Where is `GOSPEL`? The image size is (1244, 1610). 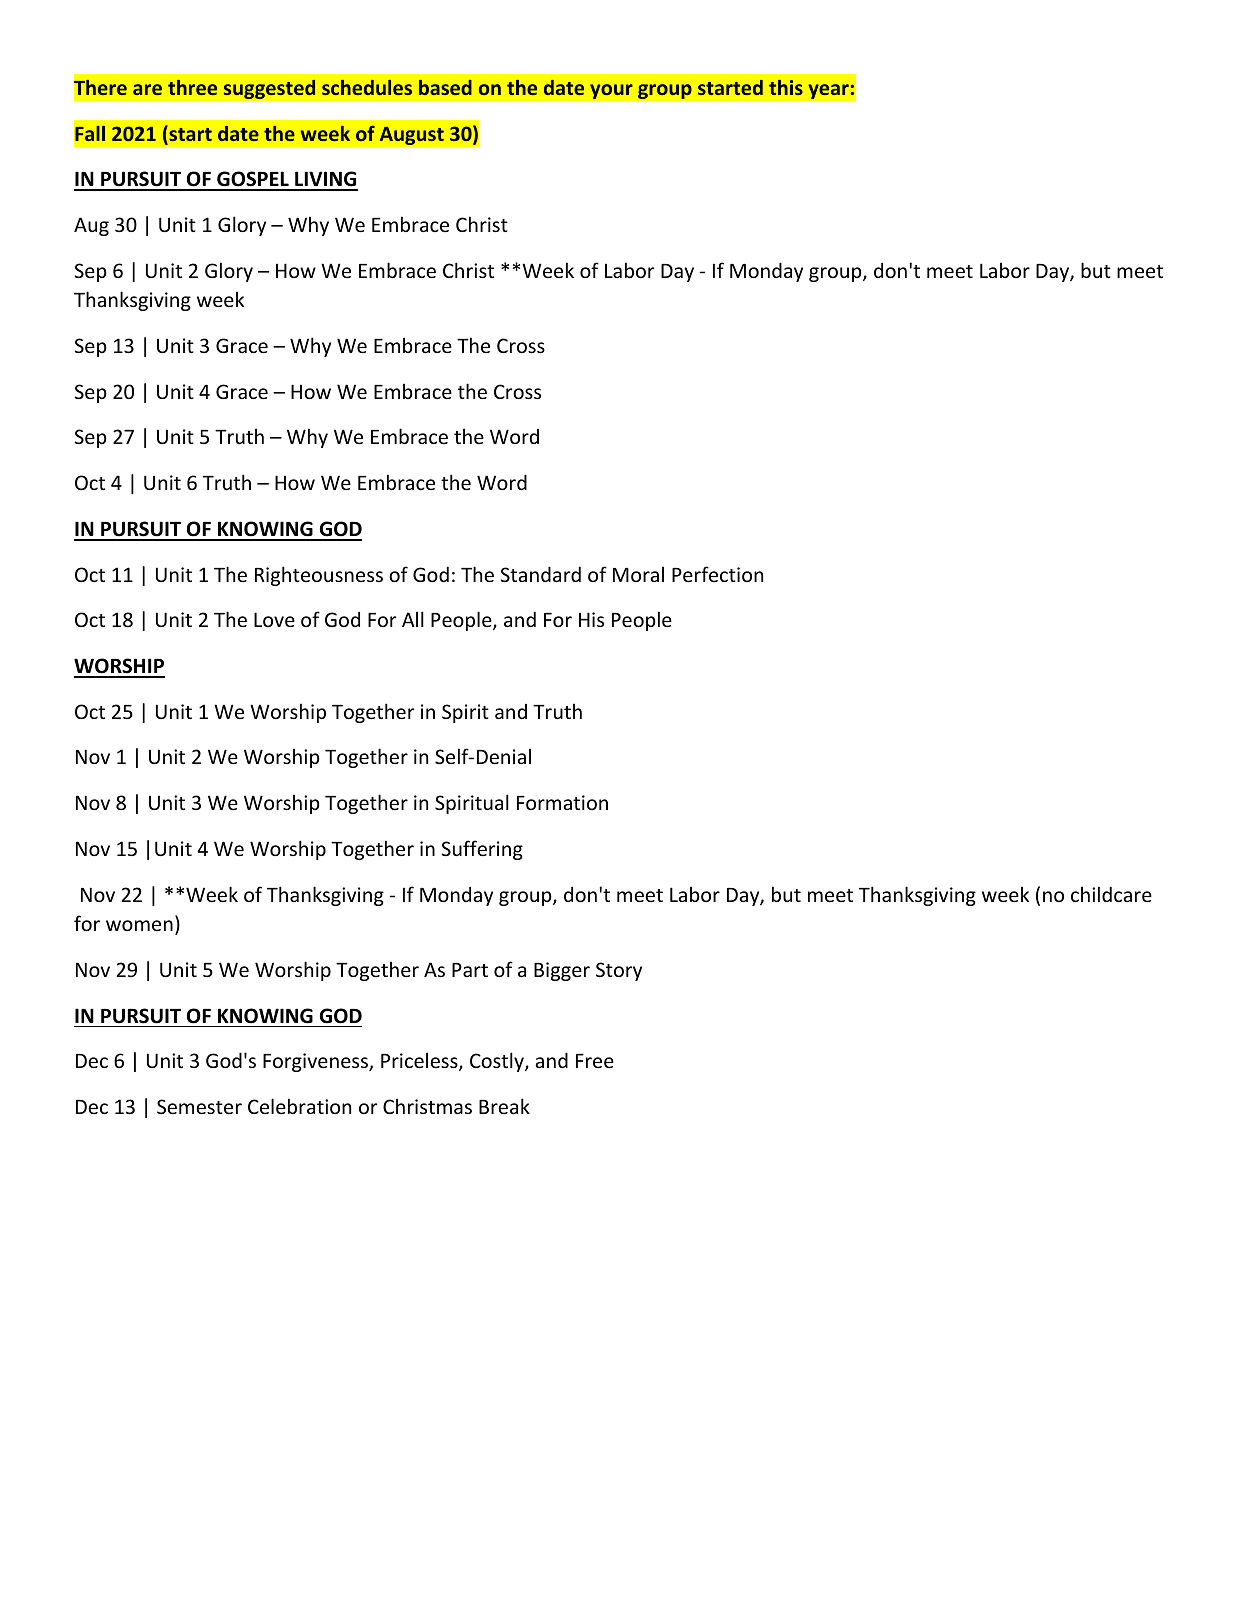
GOSPEL is located at coordinates (253, 180).
